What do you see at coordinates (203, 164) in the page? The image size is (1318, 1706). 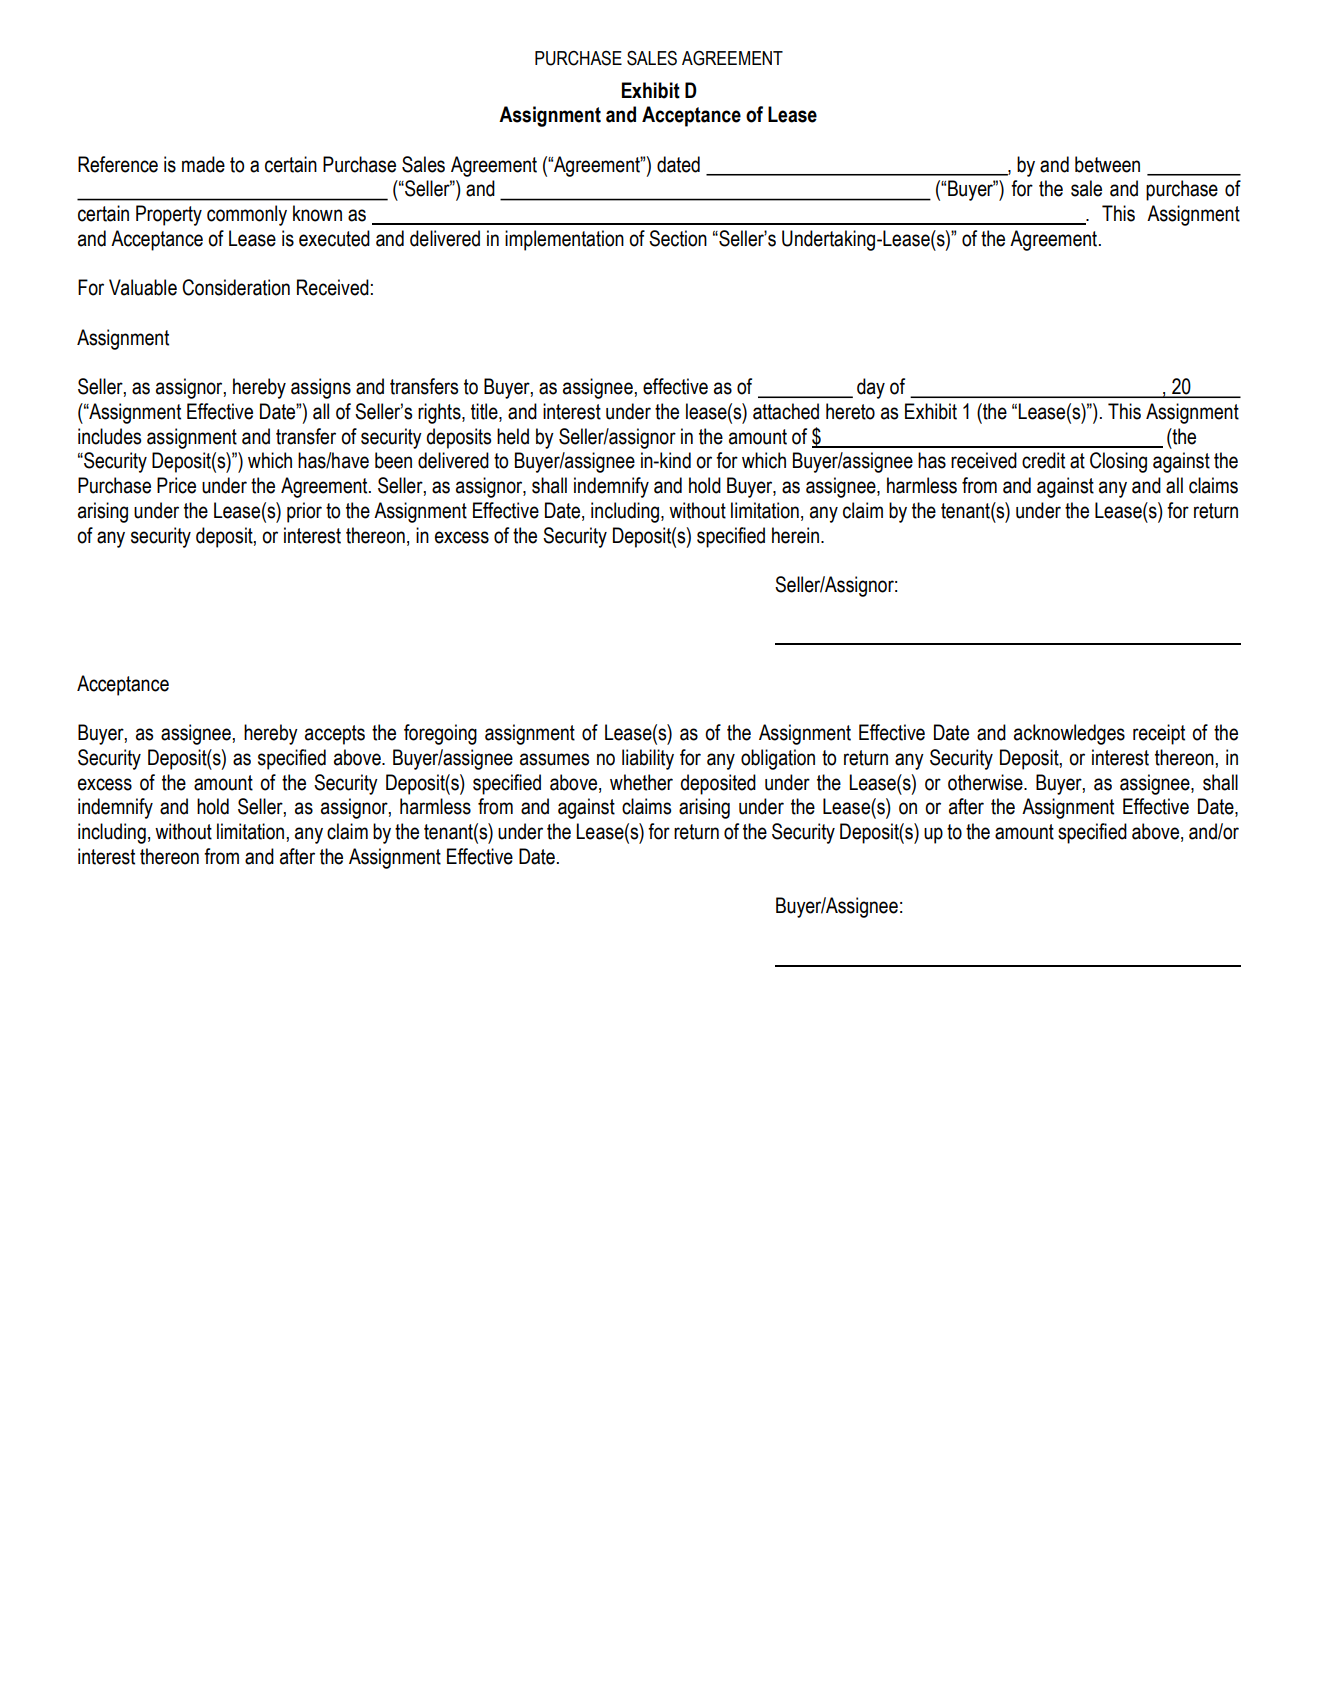 I see `made` at bounding box center [203, 164].
